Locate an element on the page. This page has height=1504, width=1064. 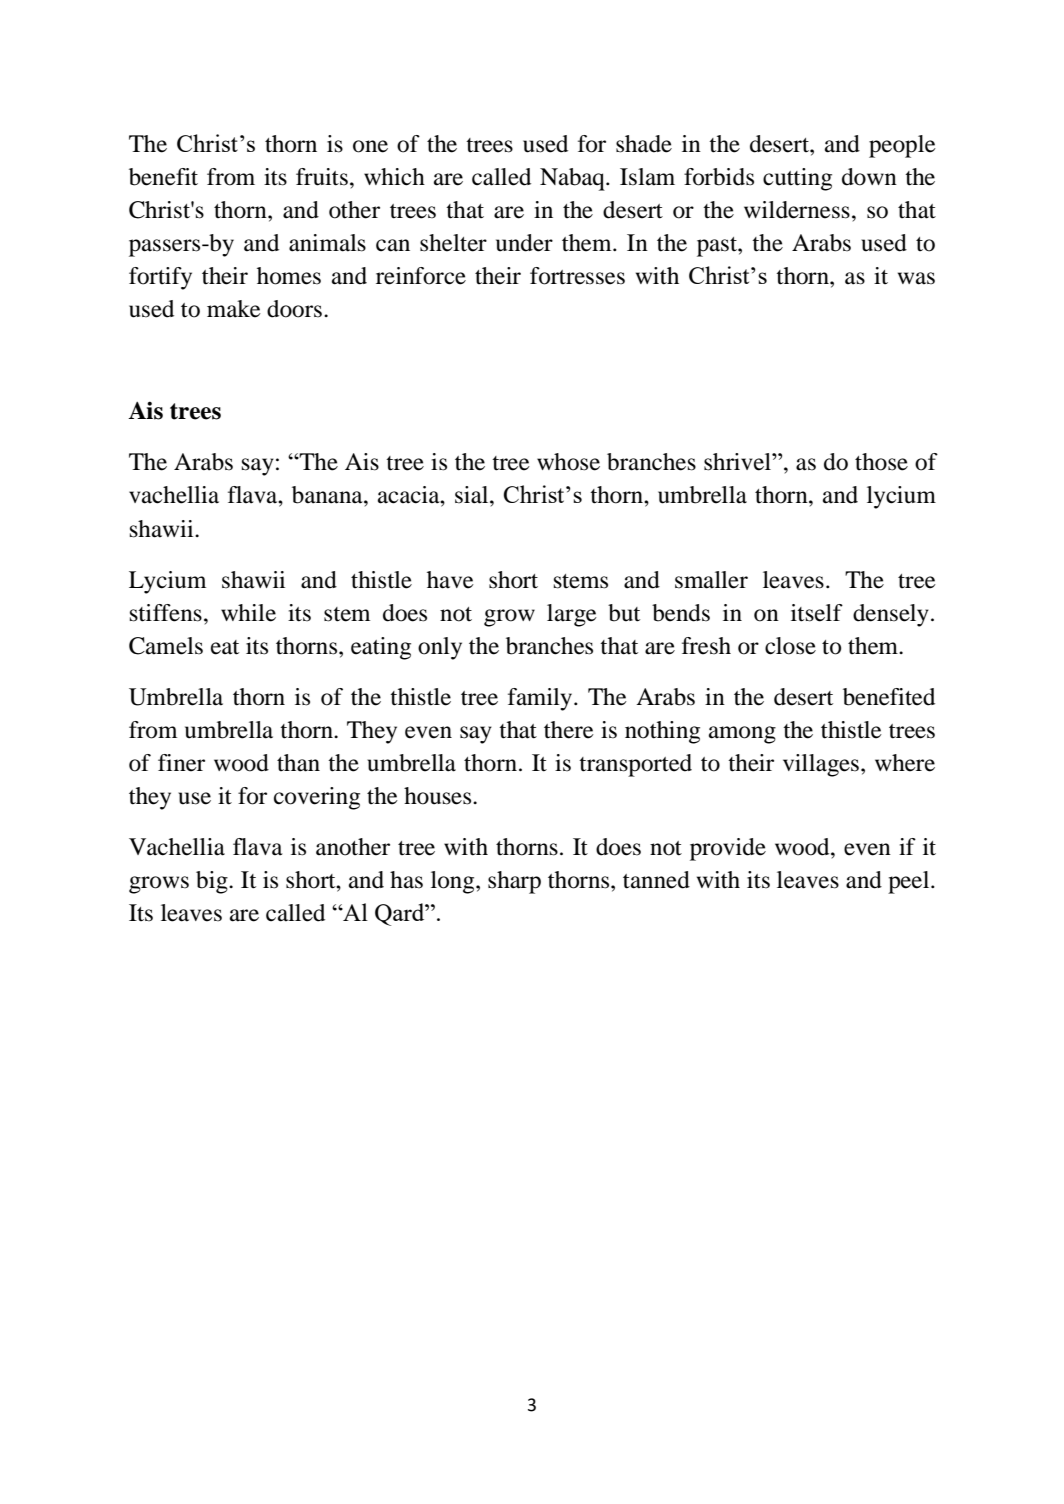
cutting is located at coordinates (797, 179).
